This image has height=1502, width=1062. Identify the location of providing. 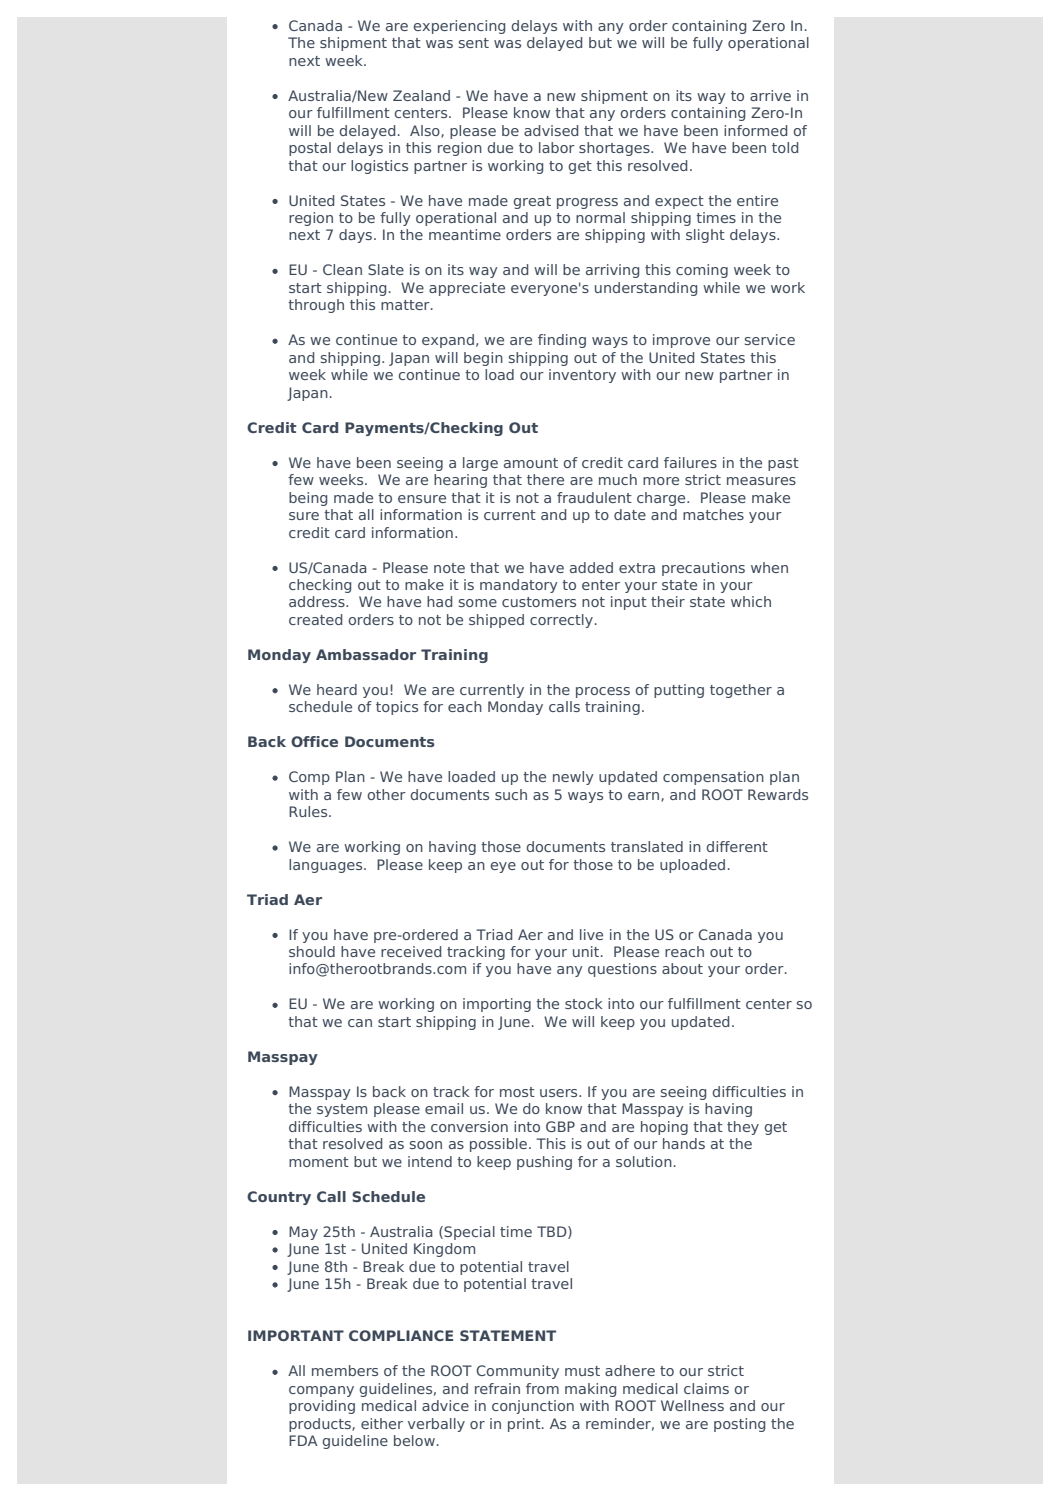
(322, 1407).
